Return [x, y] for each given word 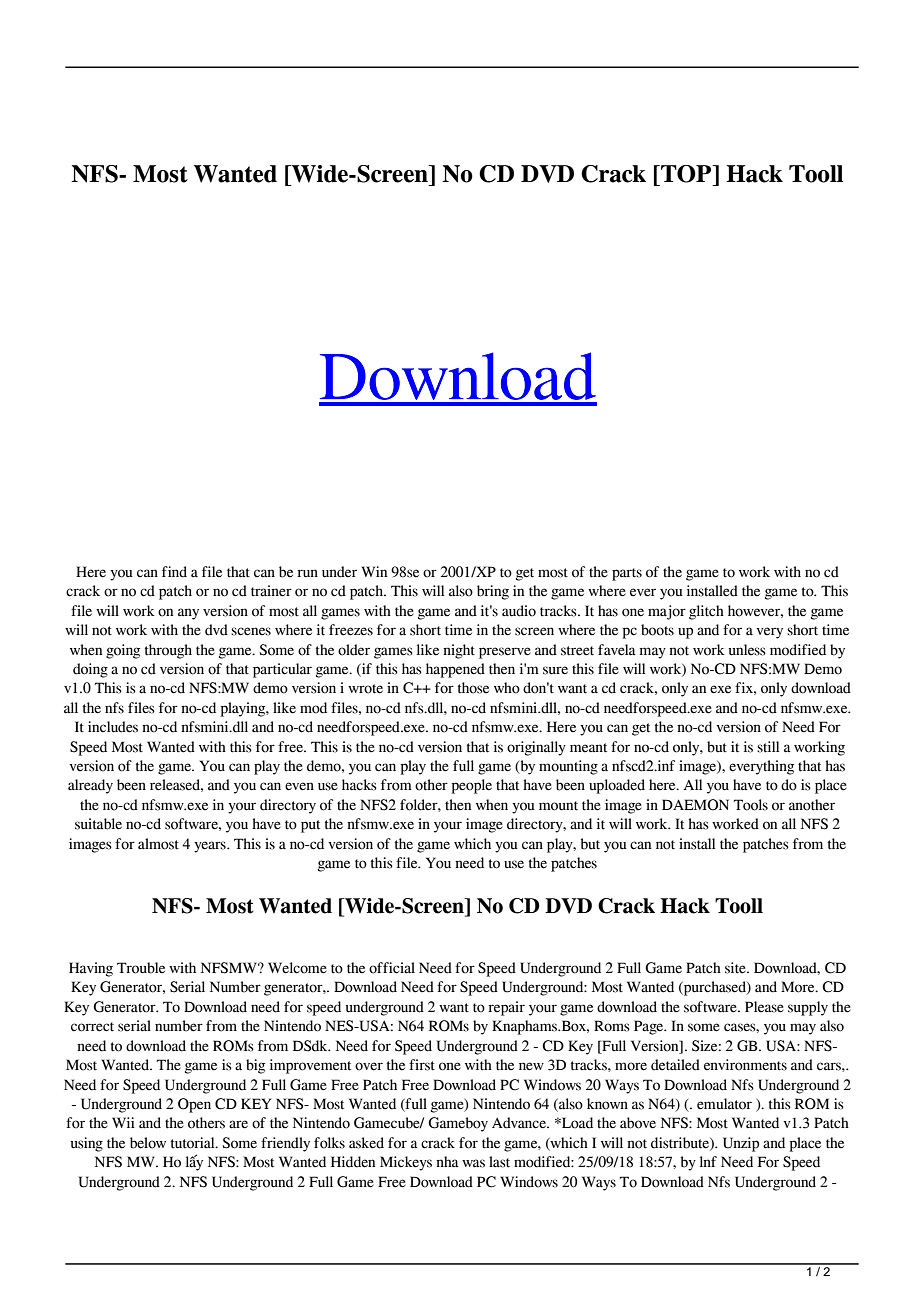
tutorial [194, 1143]
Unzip [741, 1144]
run [307, 573]
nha [447, 1162]
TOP [686, 174]
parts [627, 574]
